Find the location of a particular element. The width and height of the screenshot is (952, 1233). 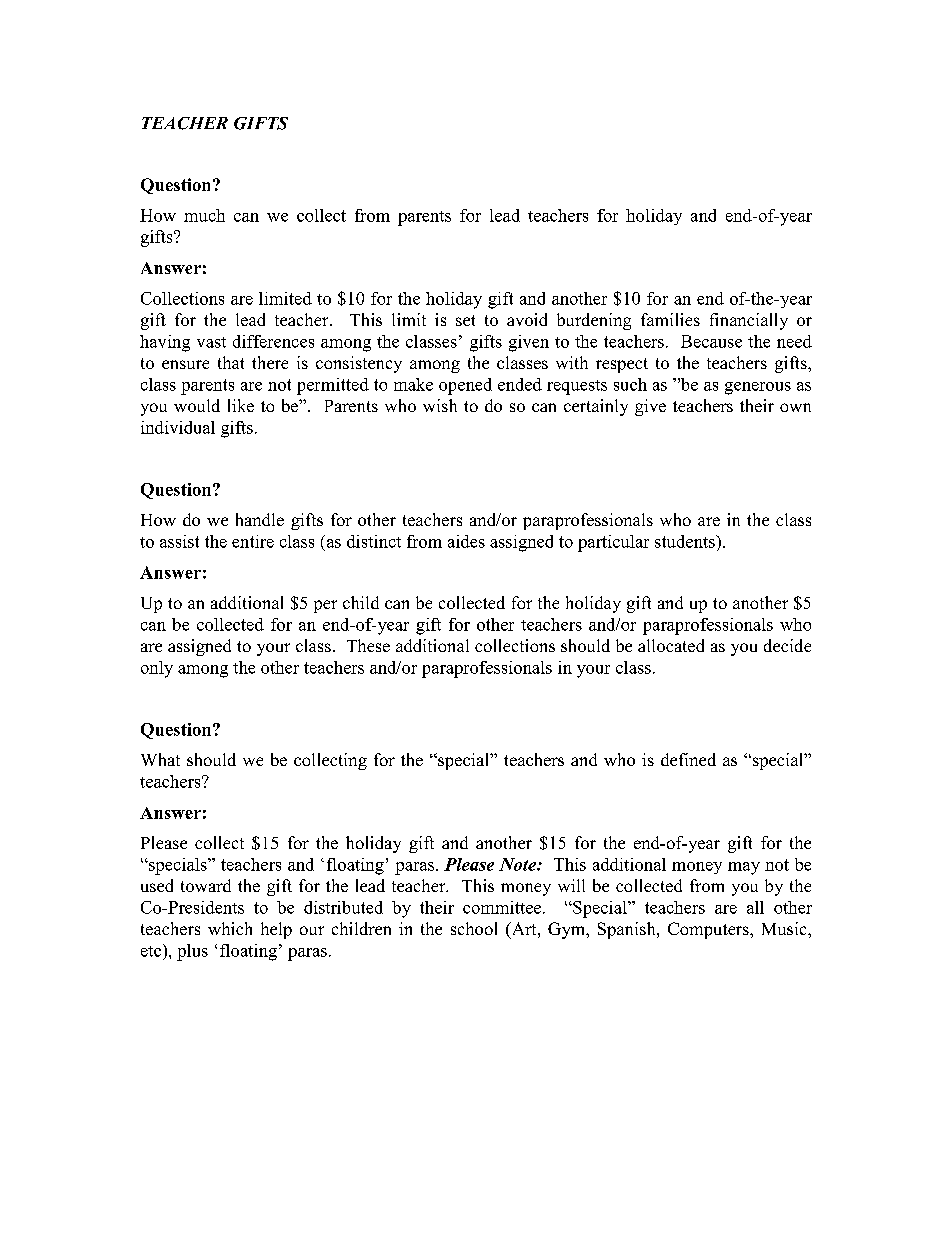

much is located at coordinates (204, 215).
